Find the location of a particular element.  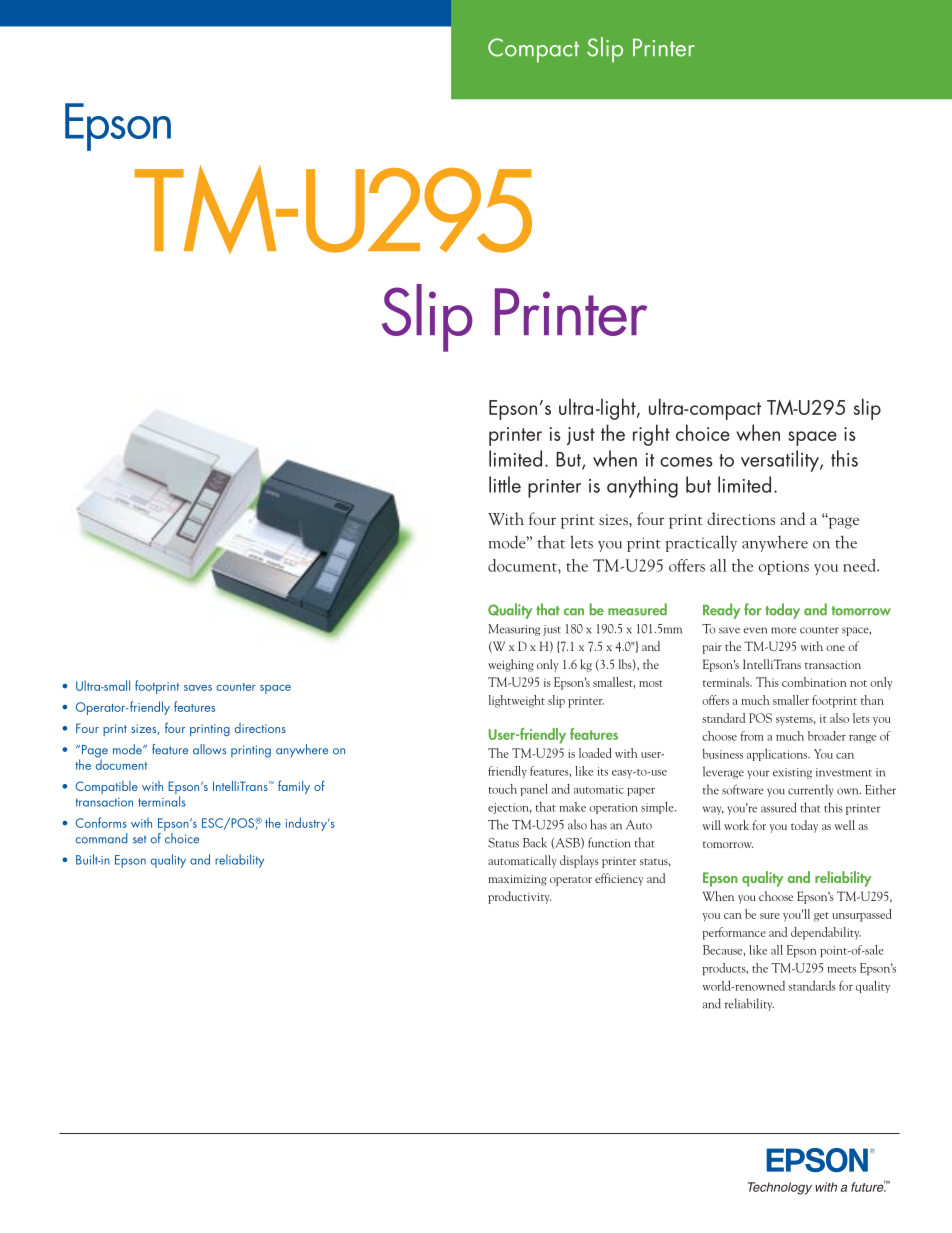

productivity is located at coordinates (519, 897).
